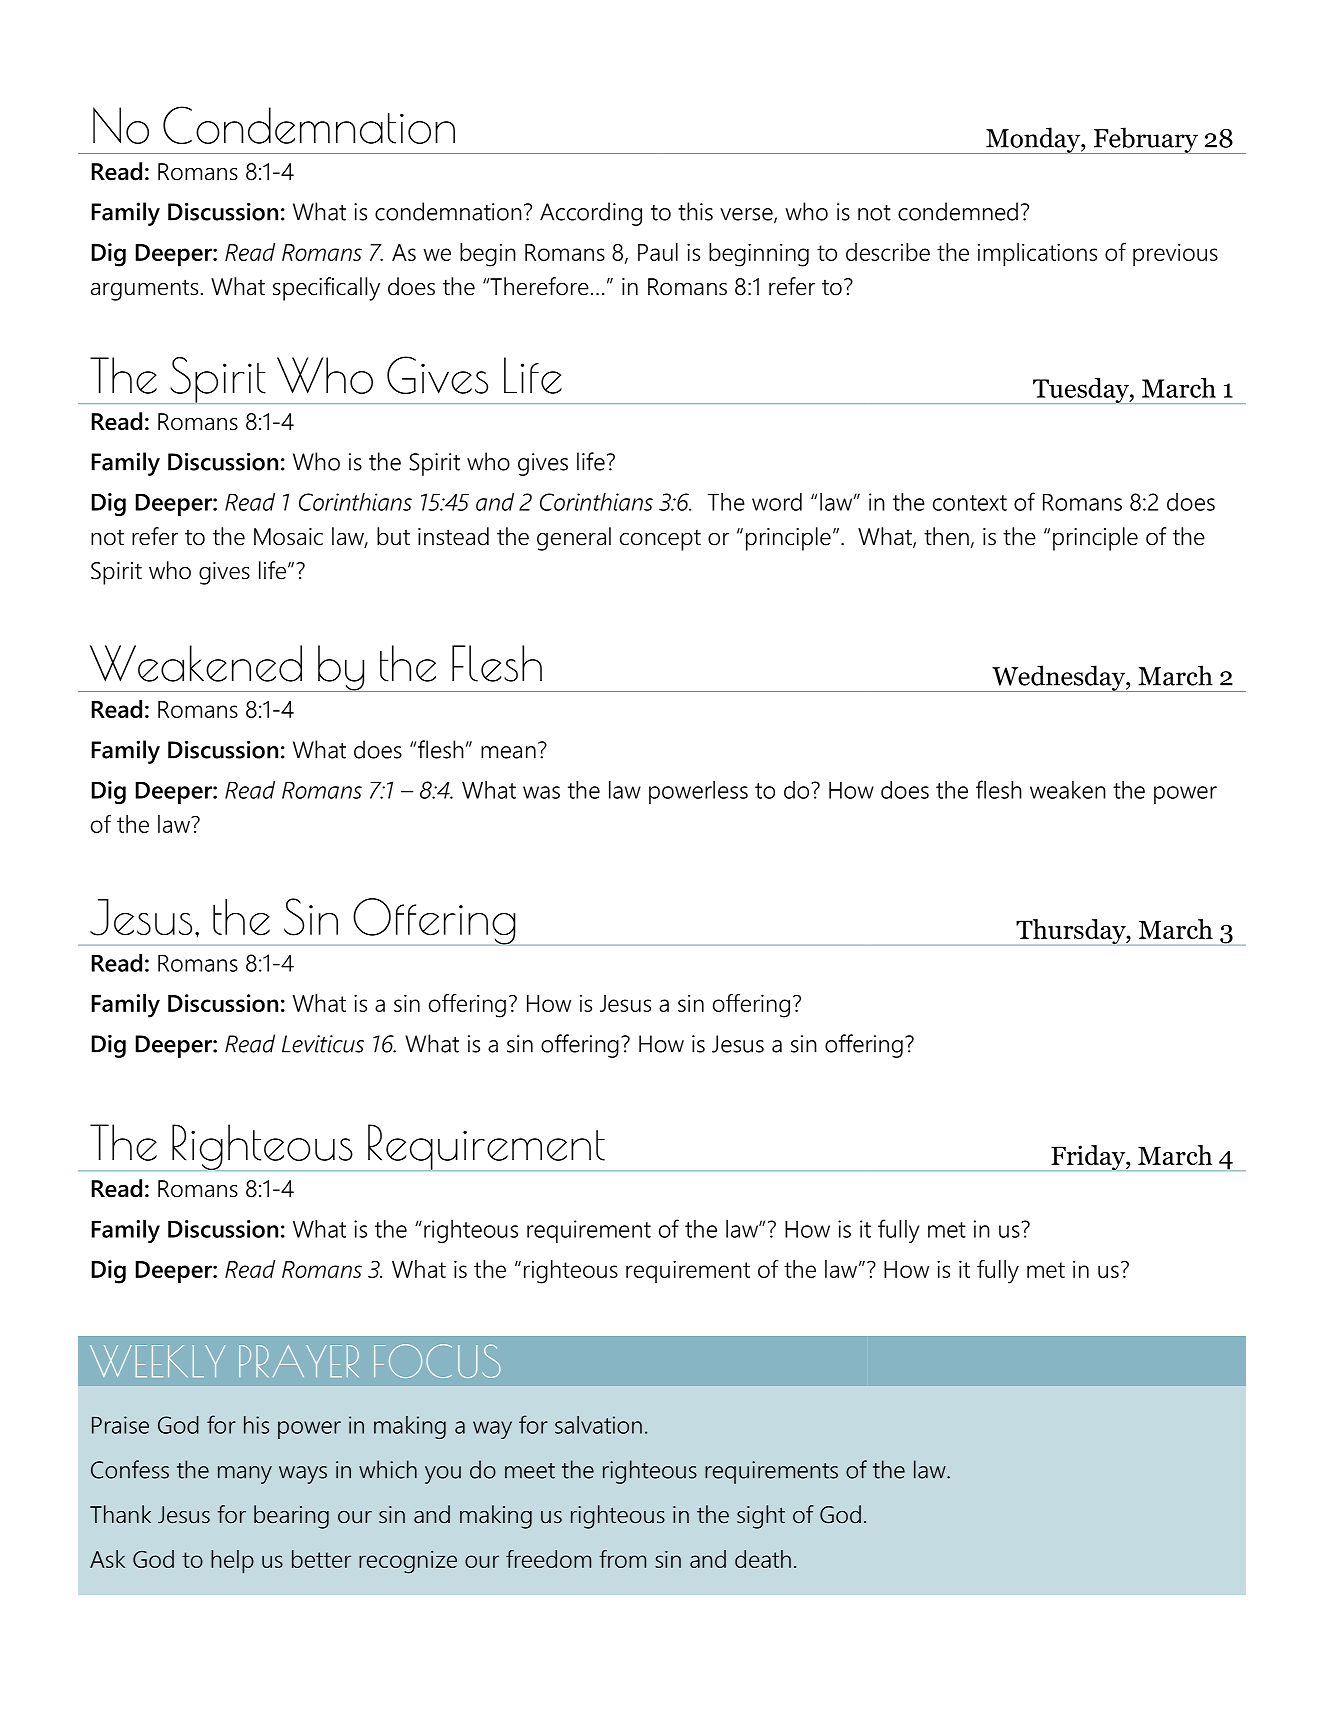  Describe the element at coordinates (393, 536) in the document. I see `but` at that location.
